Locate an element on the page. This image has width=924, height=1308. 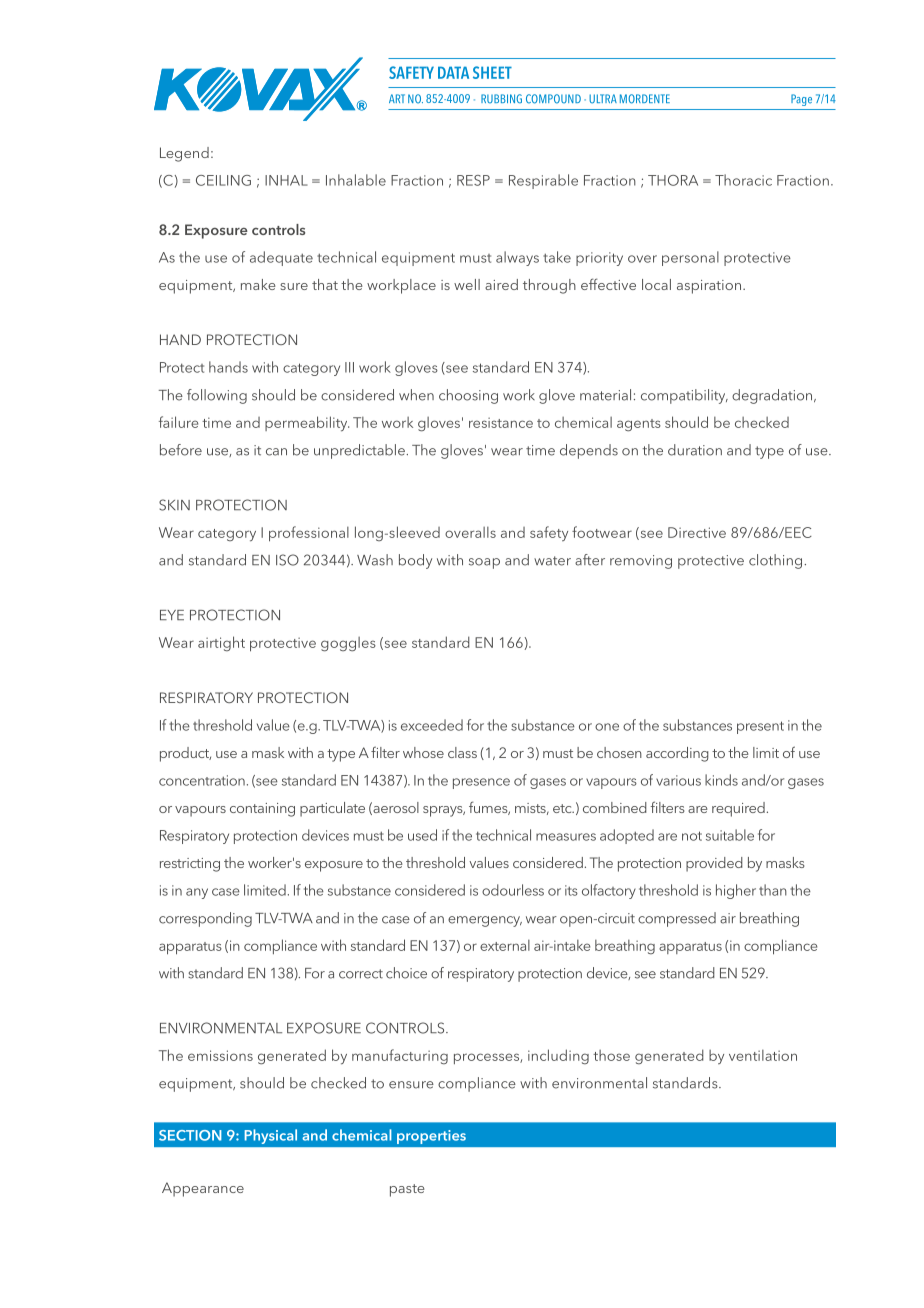
required is located at coordinates (738, 809).
